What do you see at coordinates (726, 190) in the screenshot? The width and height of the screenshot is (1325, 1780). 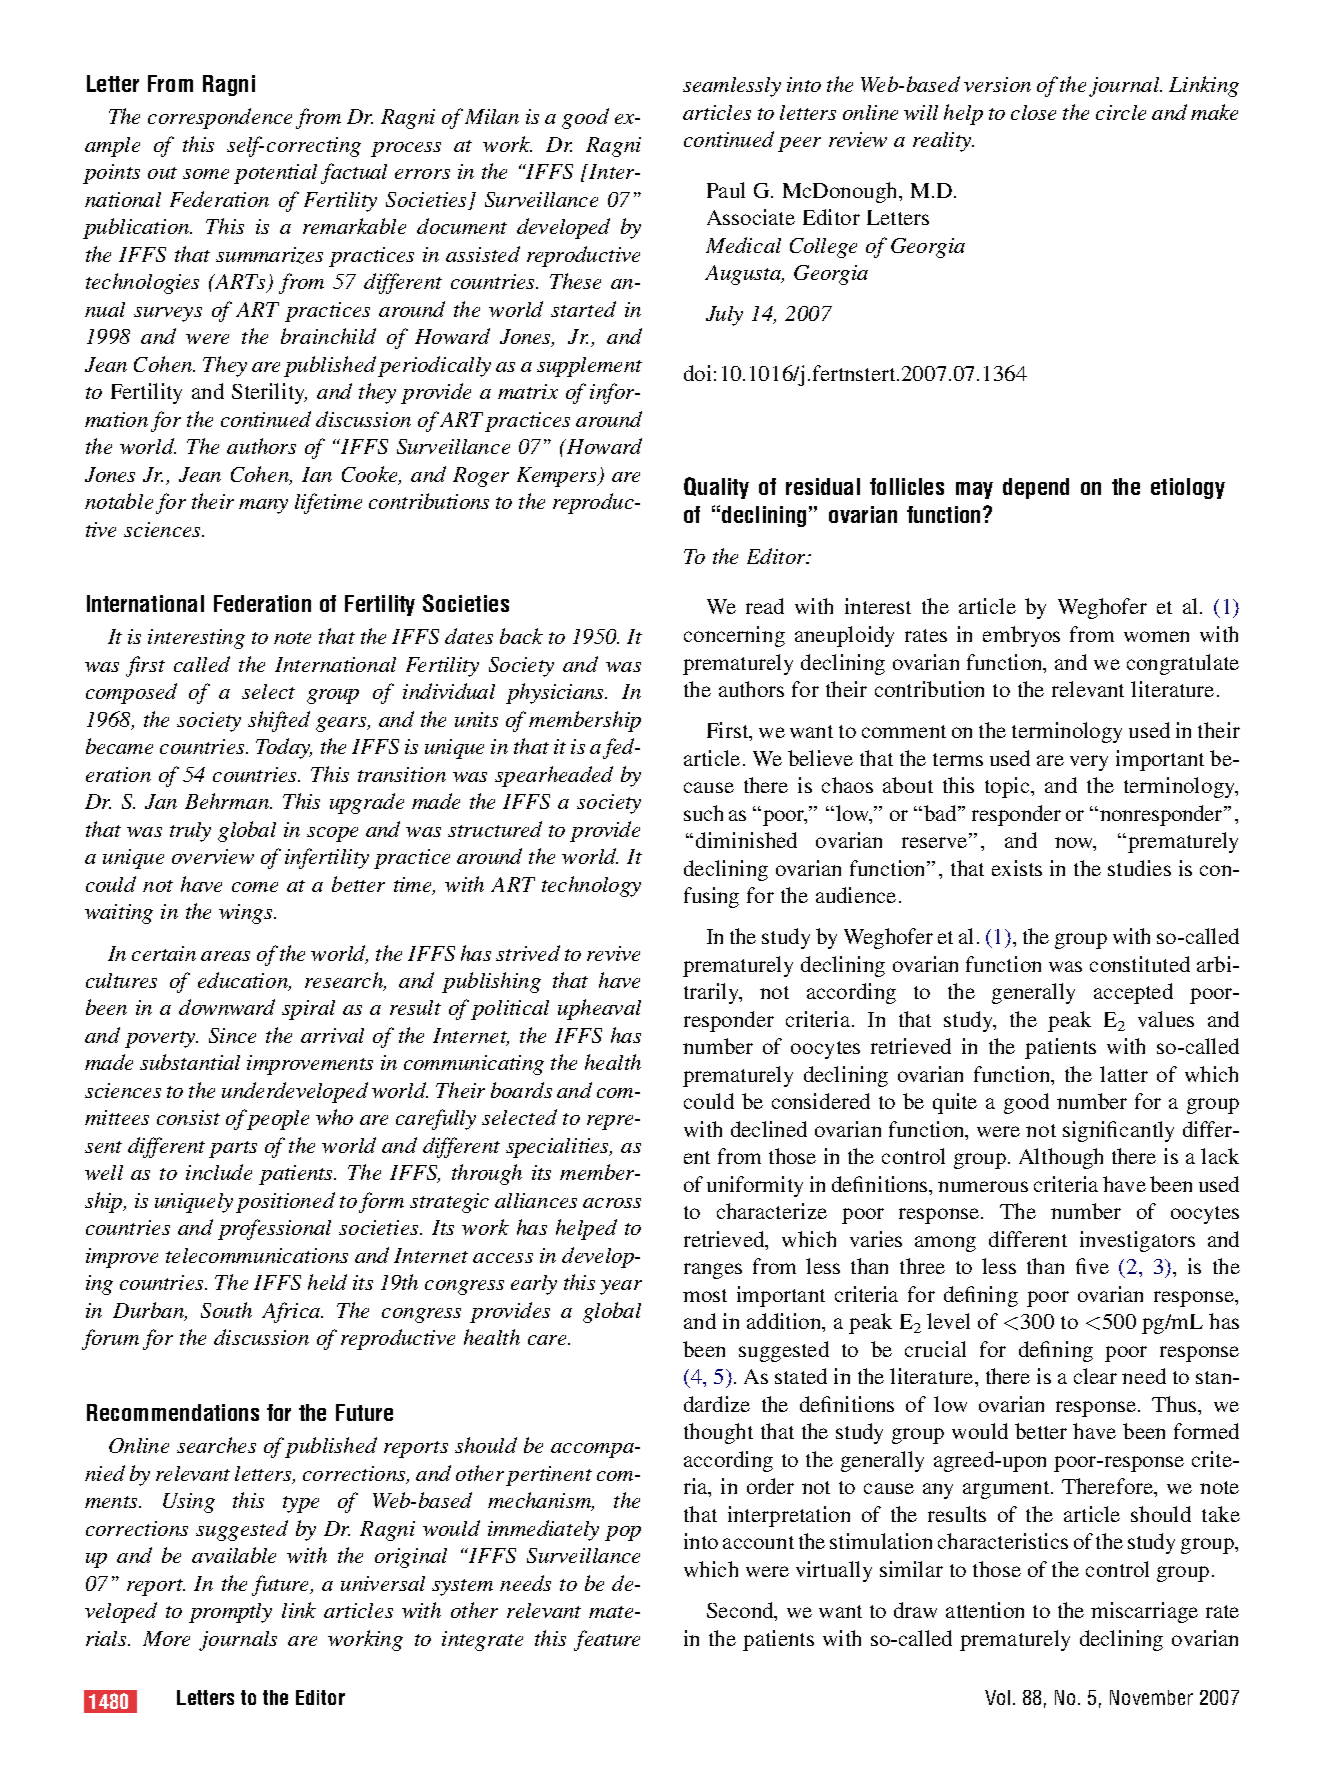 I see `Paul` at bounding box center [726, 190].
